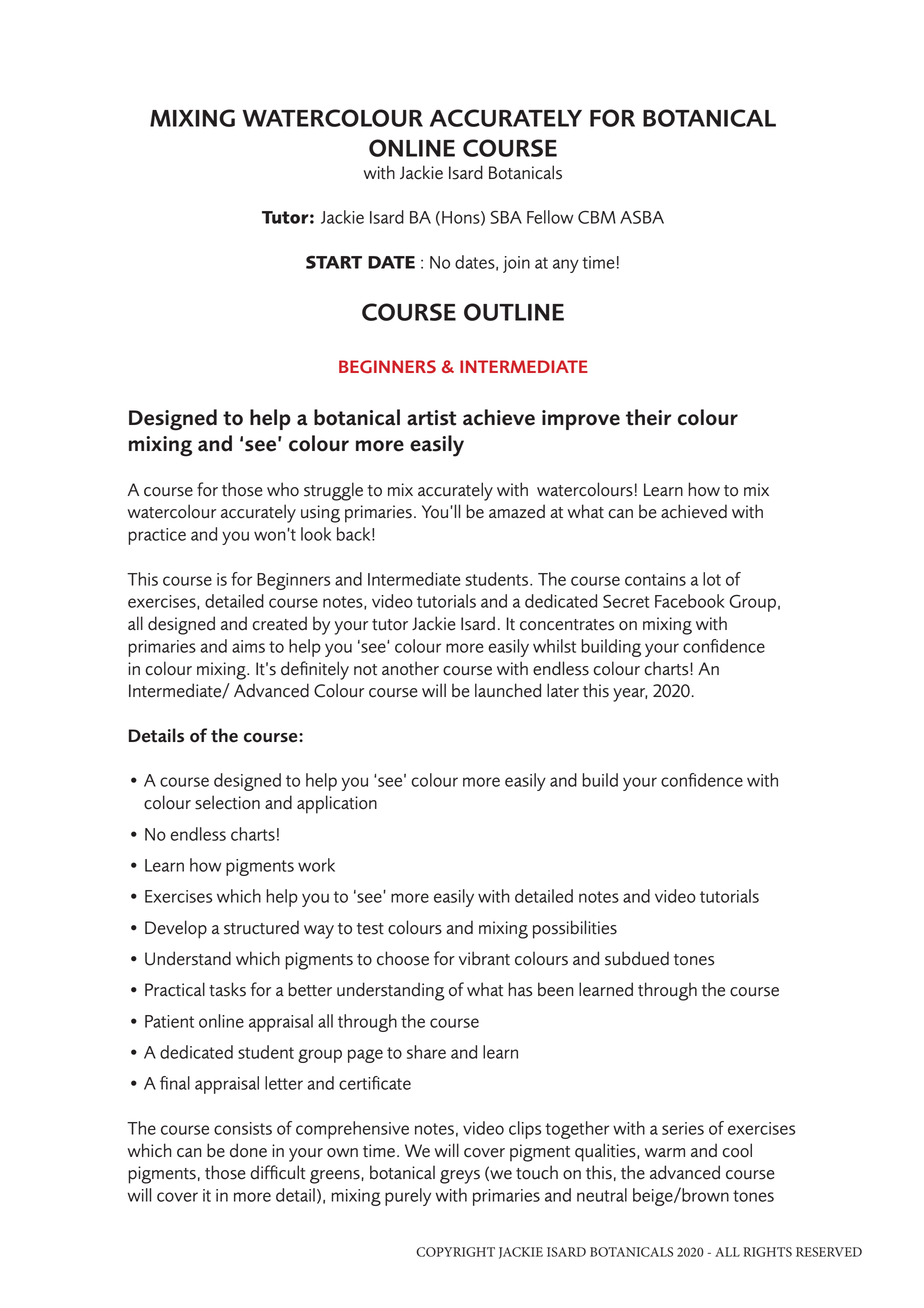 Image resolution: width=924 pixels, height=1308 pixels. I want to click on COPYRIGHT, so click(455, 1252).
